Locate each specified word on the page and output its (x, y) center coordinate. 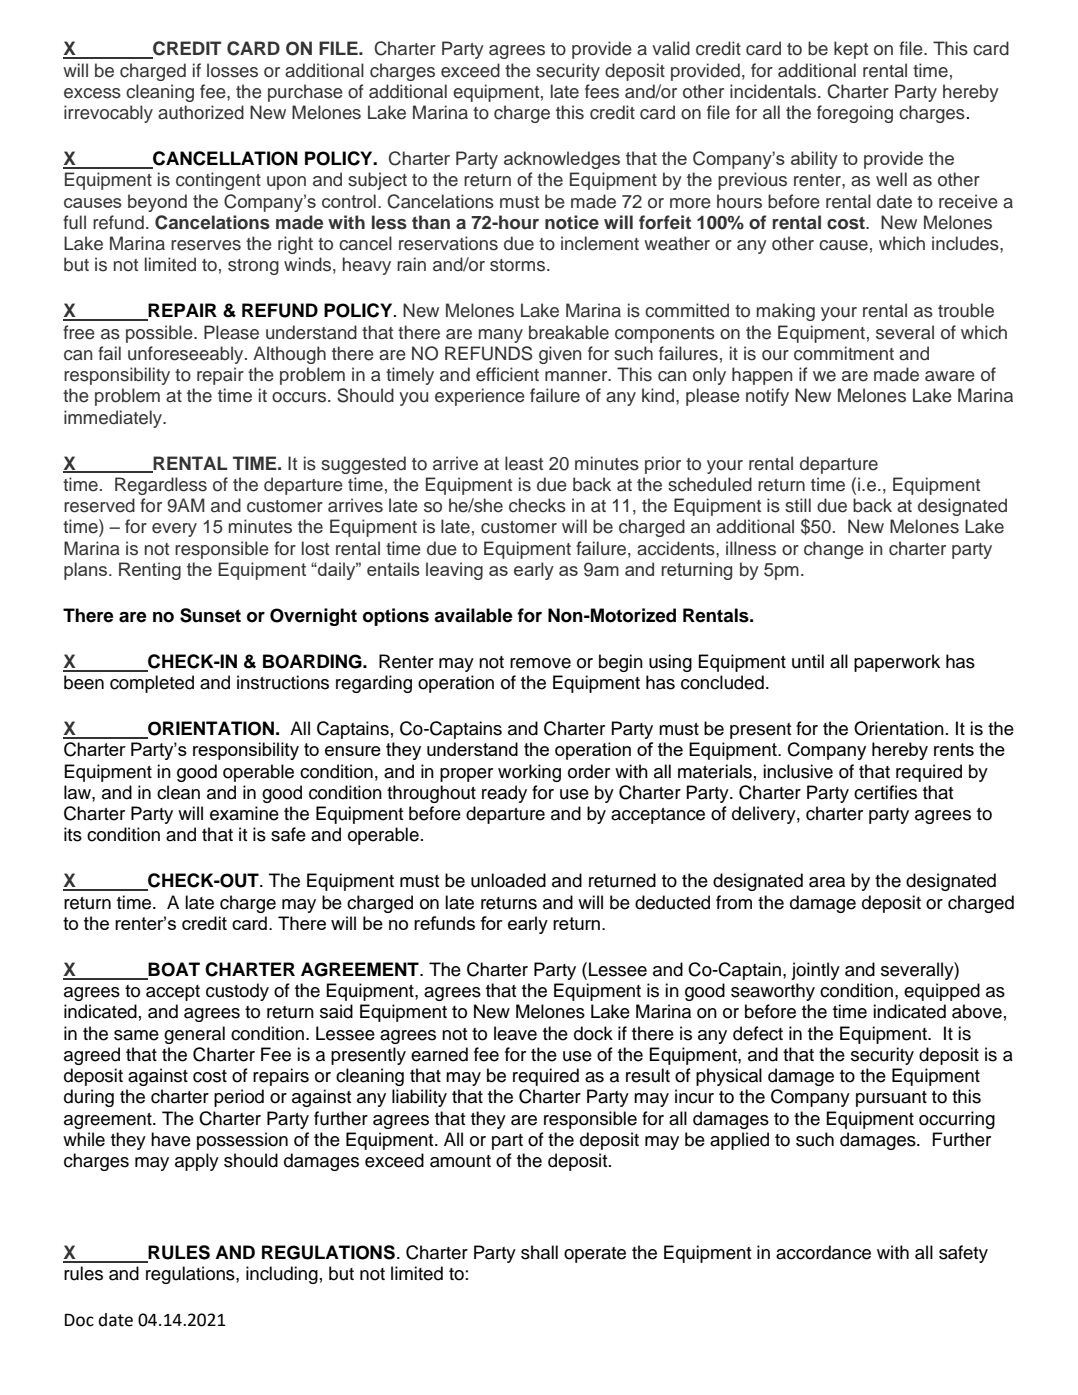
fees (602, 91)
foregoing (855, 114)
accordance (823, 1252)
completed (152, 684)
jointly (815, 971)
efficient (507, 374)
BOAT (173, 970)
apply (197, 1162)
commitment (844, 353)
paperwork (897, 663)
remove (540, 663)
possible (160, 334)
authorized (201, 112)
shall (539, 1252)
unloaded (508, 880)
